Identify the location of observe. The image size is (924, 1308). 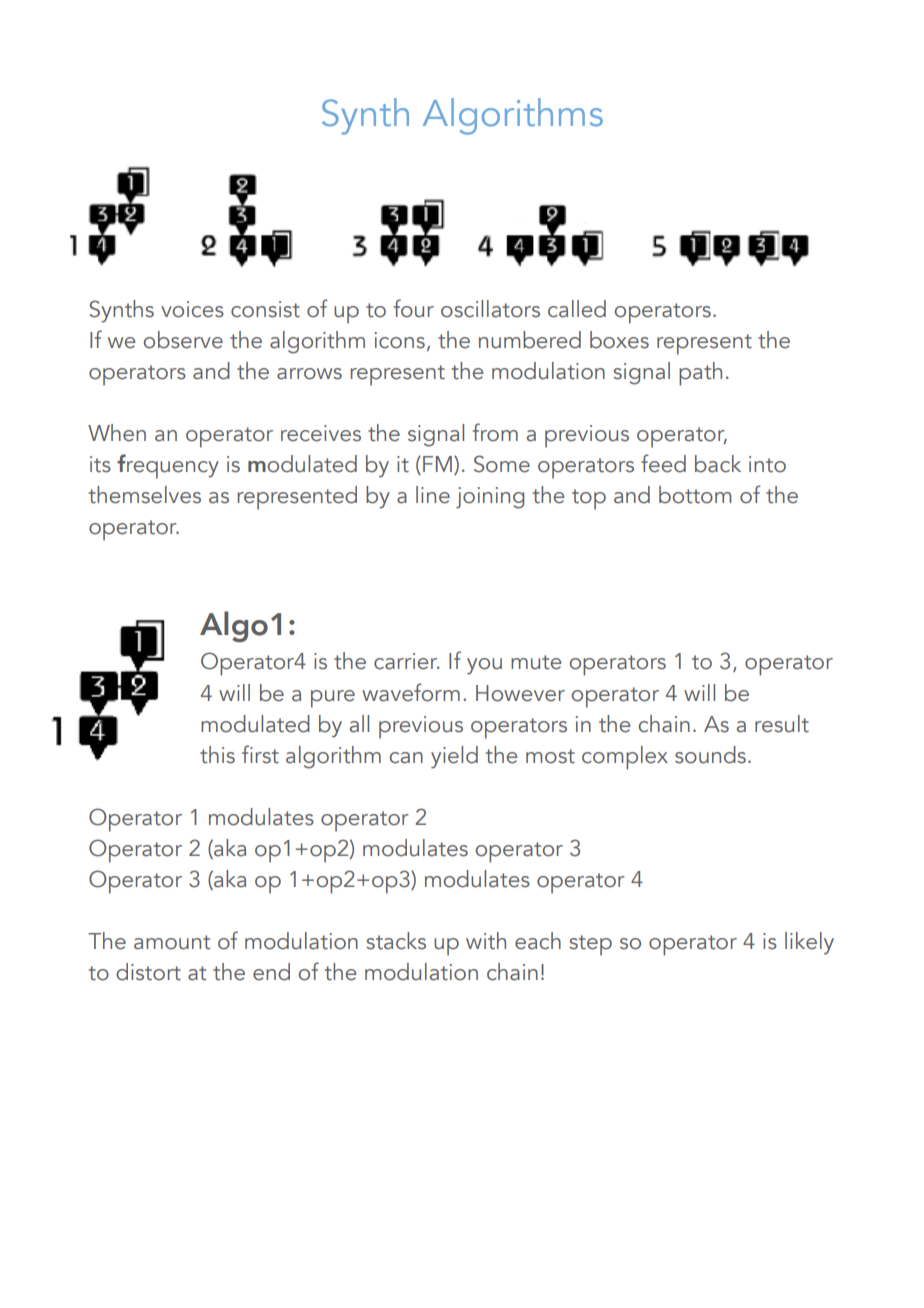
(183, 340).
